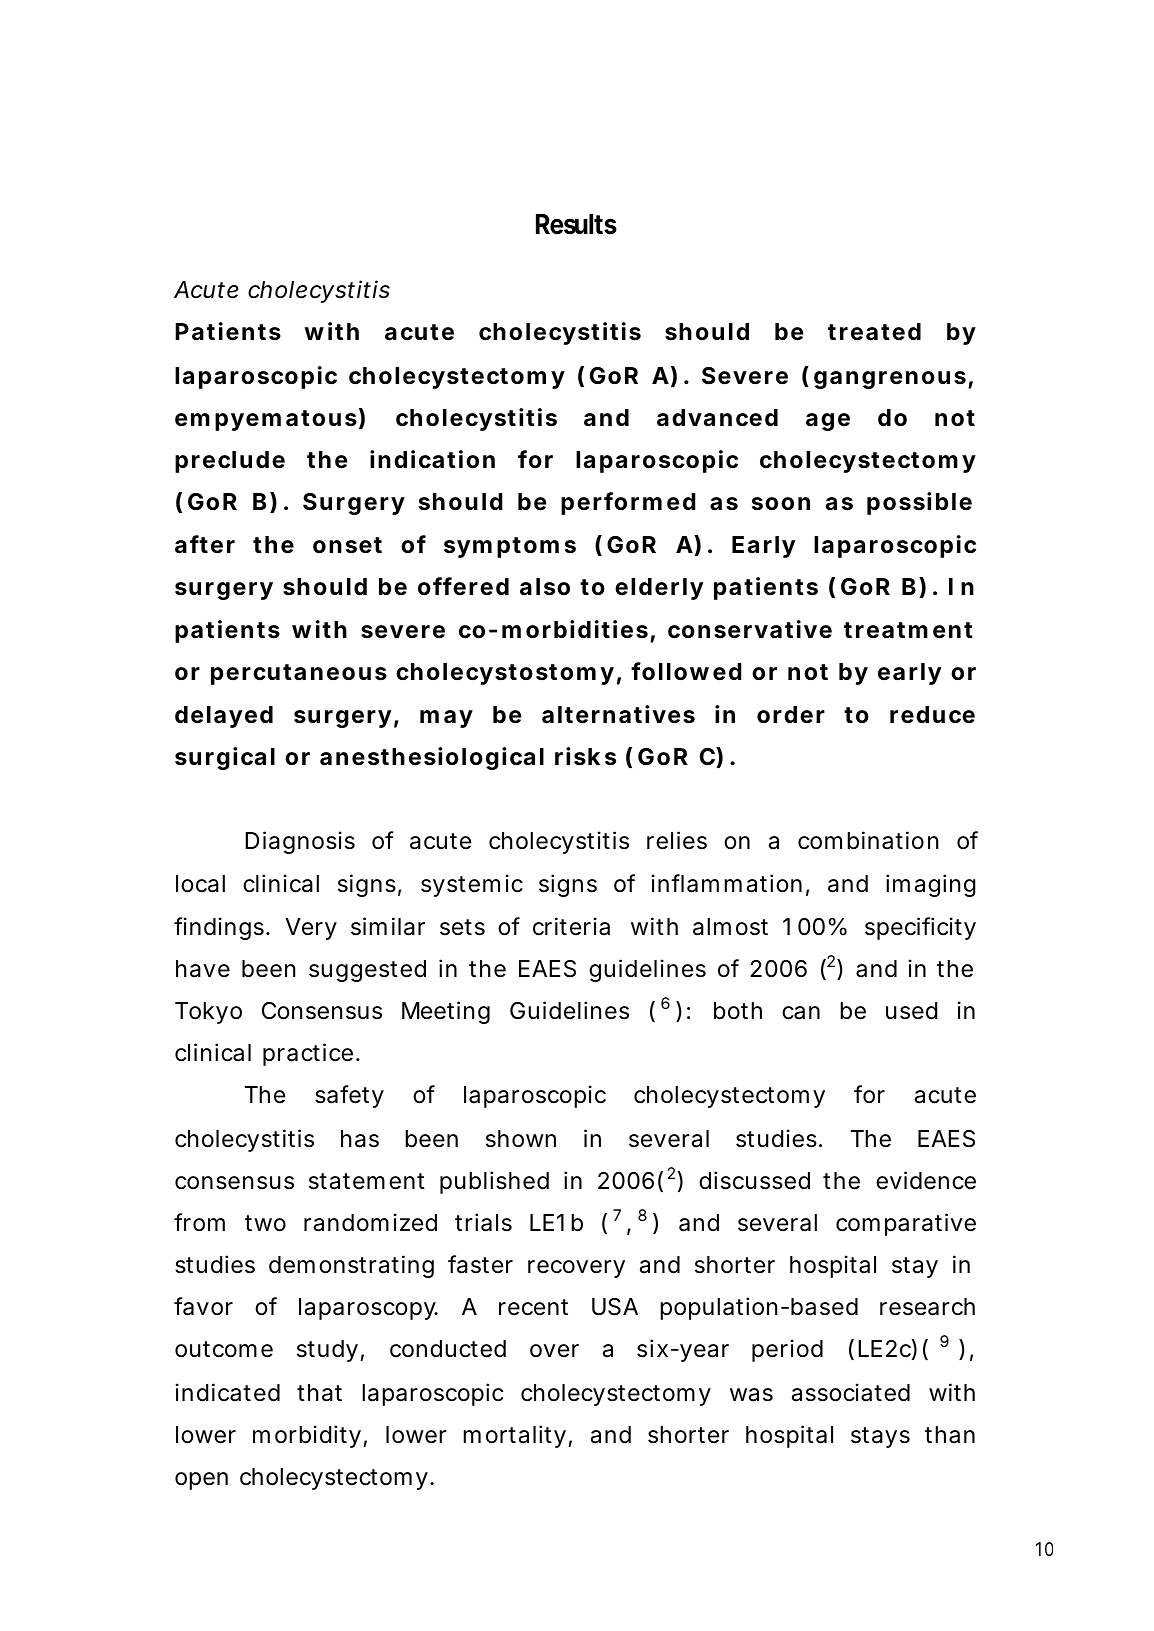  Describe the element at coordinates (919, 503) in the page. I see `possible` at that location.
